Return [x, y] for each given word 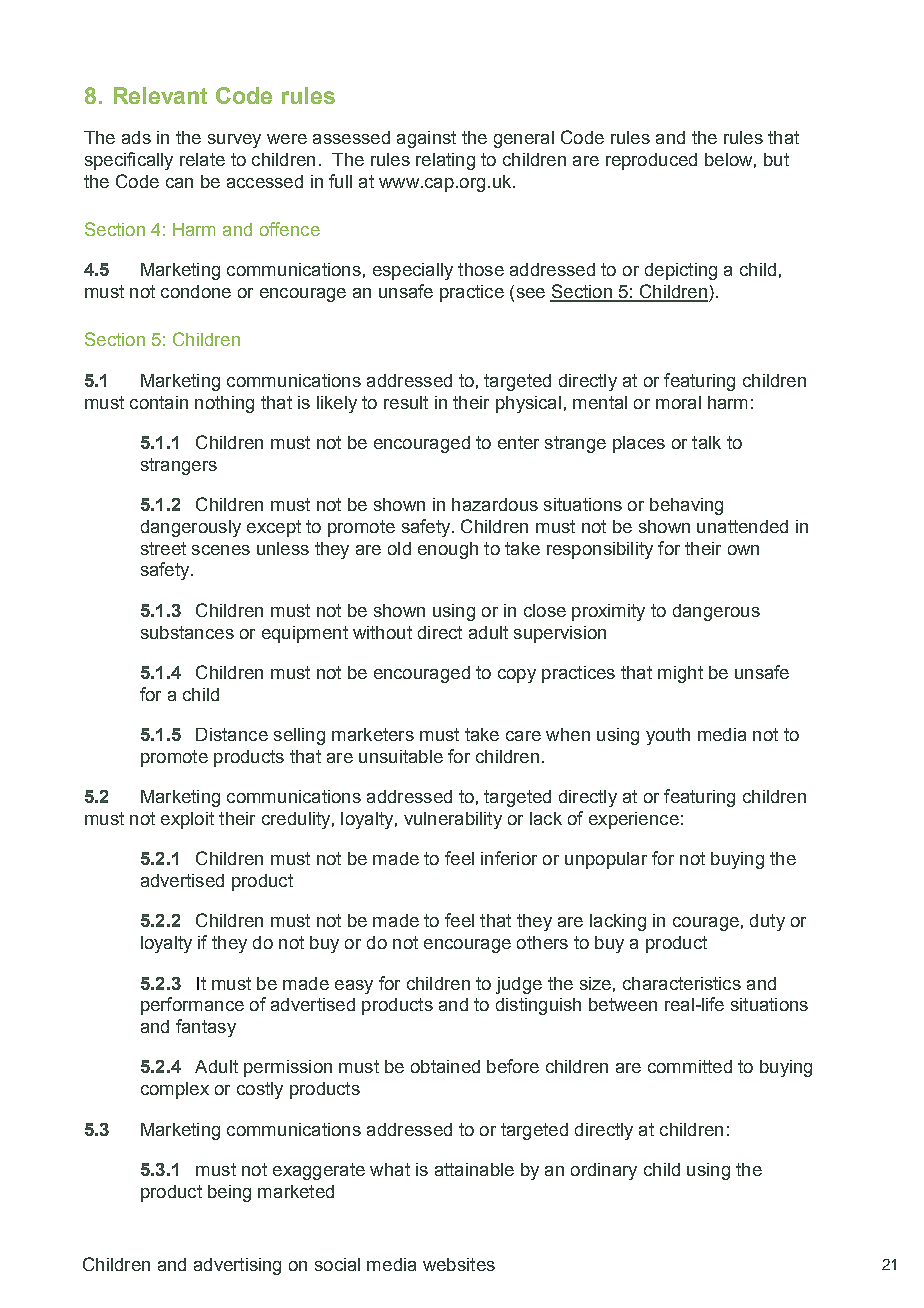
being [229, 1193]
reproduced [651, 161]
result [406, 402]
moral [678, 402]
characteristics [682, 983]
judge [519, 985]
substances [187, 632]
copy [517, 676]
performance [192, 1006]
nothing [224, 404]
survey [234, 141]
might [680, 674]
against [426, 139]
